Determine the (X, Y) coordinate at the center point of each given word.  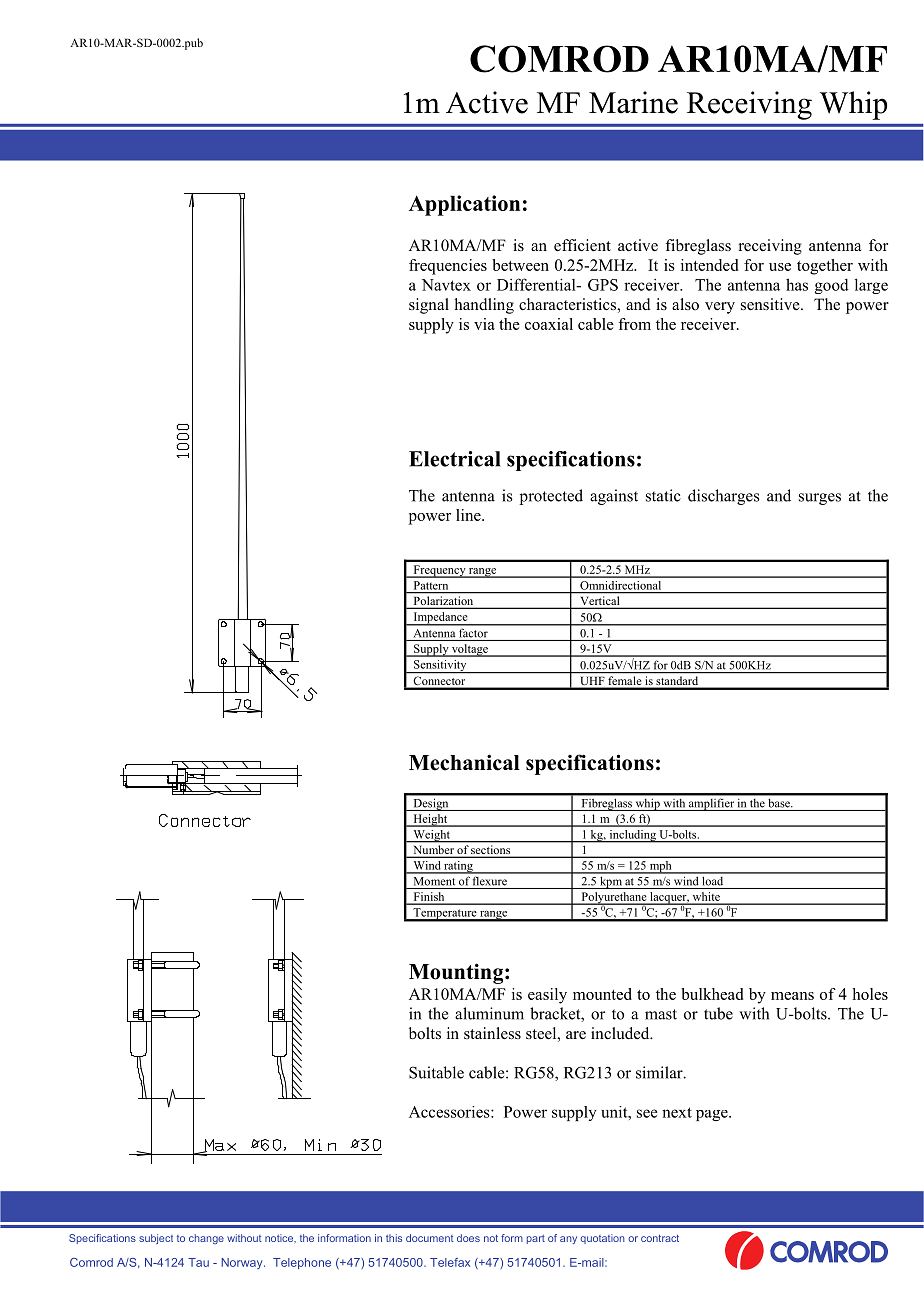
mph (660, 867)
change (206, 1239)
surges (820, 499)
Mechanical (464, 762)
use (780, 267)
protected (551, 497)
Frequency (439, 571)
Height (430, 820)
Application (464, 205)
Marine (633, 102)
